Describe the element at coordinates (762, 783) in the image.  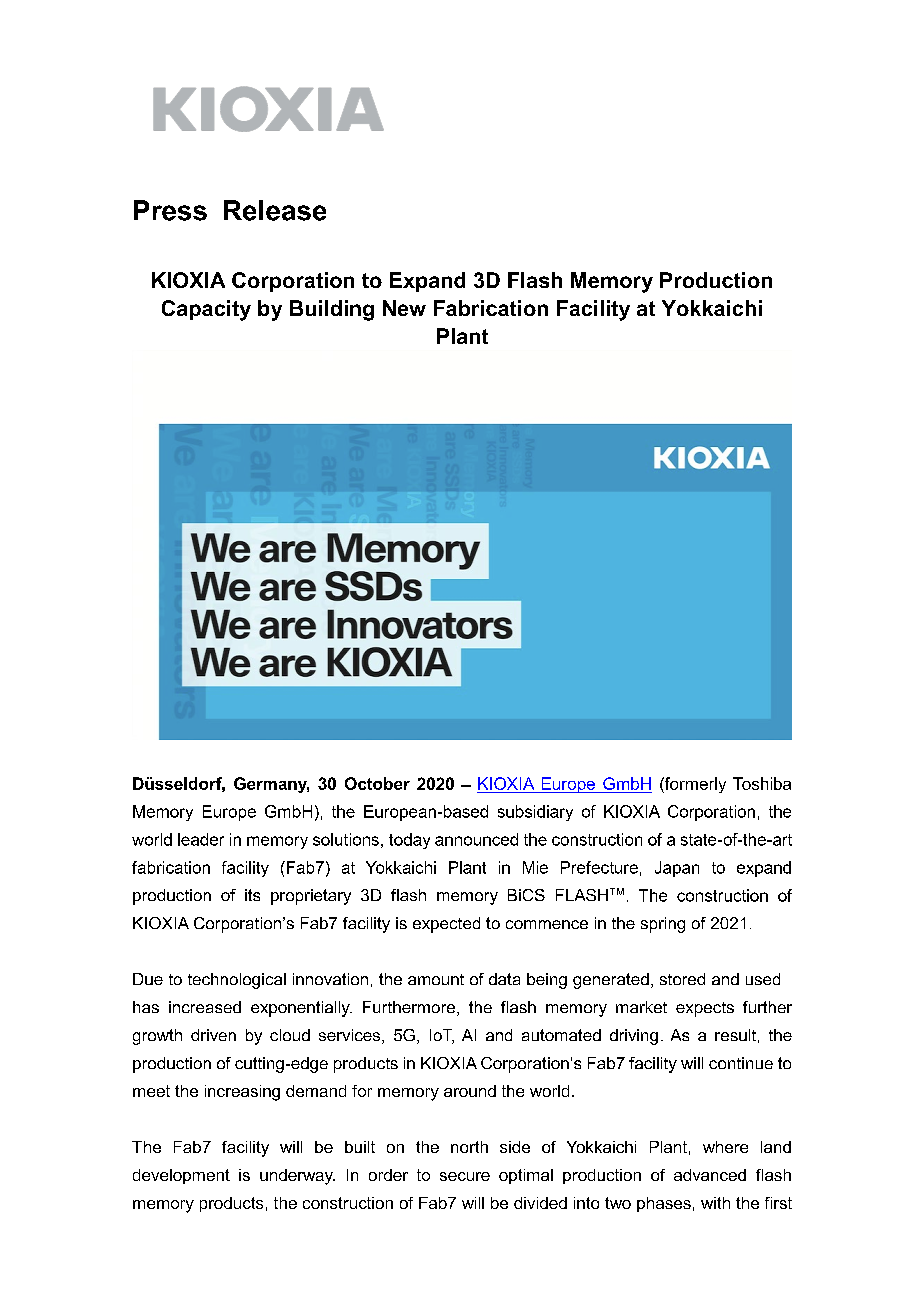
I see `Toshiba` at that location.
